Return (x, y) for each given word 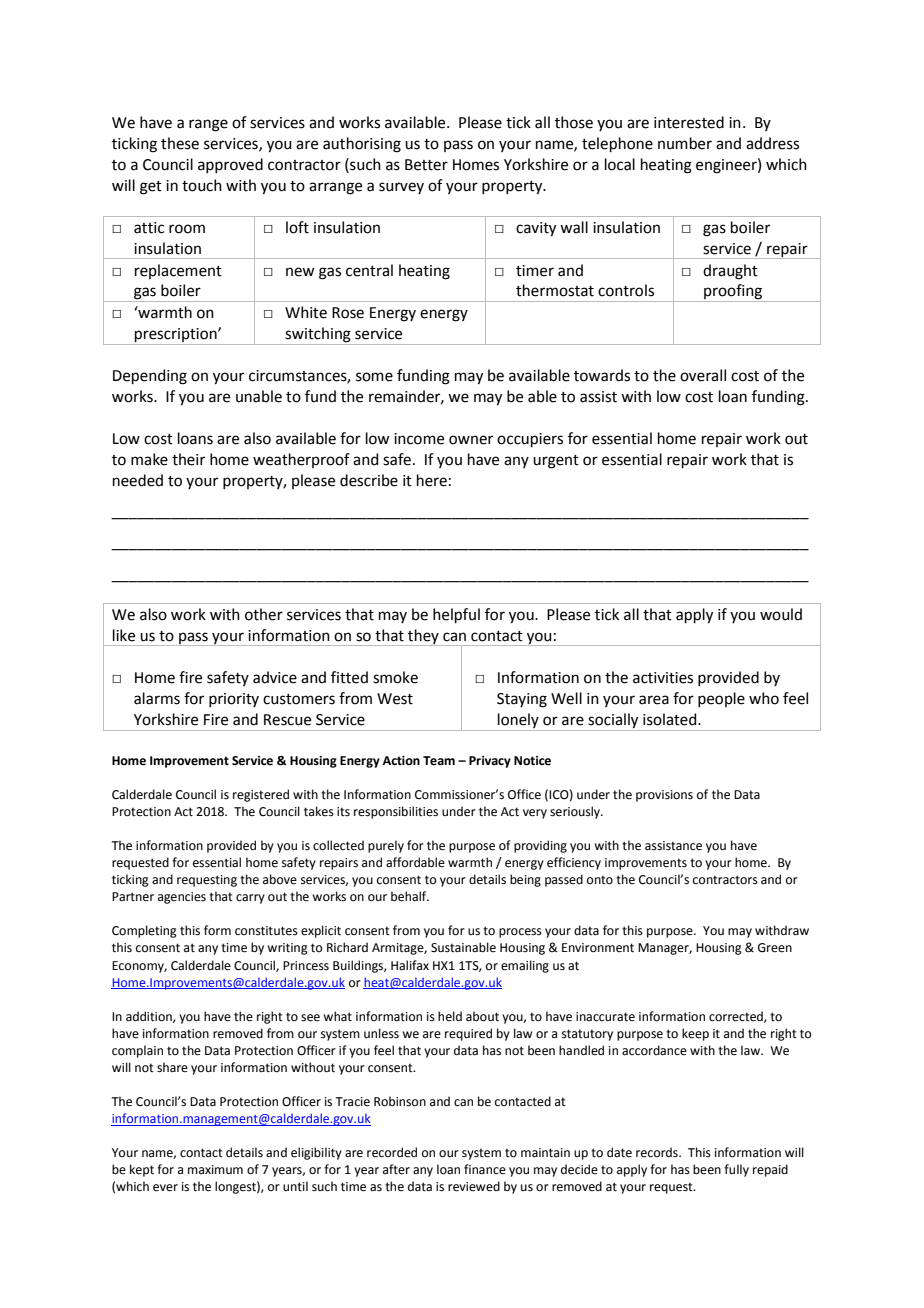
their (188, 459)
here (432, 480)
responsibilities (396, 812)
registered (261, 795)
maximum (215, 1170)
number (685, 143)
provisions (664, 796)
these (180, 143)
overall (703, 375)
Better (426, 165)
